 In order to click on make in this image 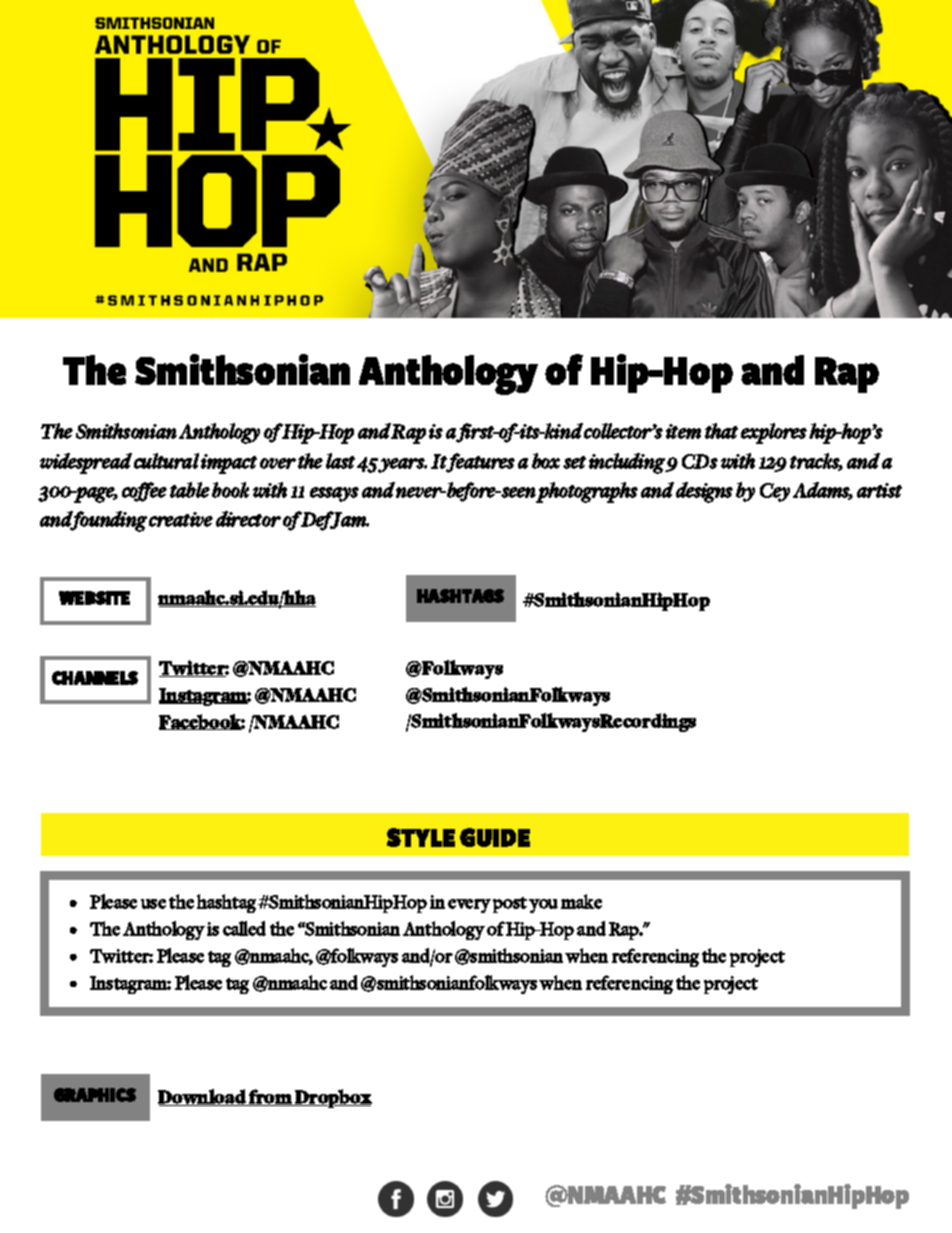, I will do `click(581, 901)`.
